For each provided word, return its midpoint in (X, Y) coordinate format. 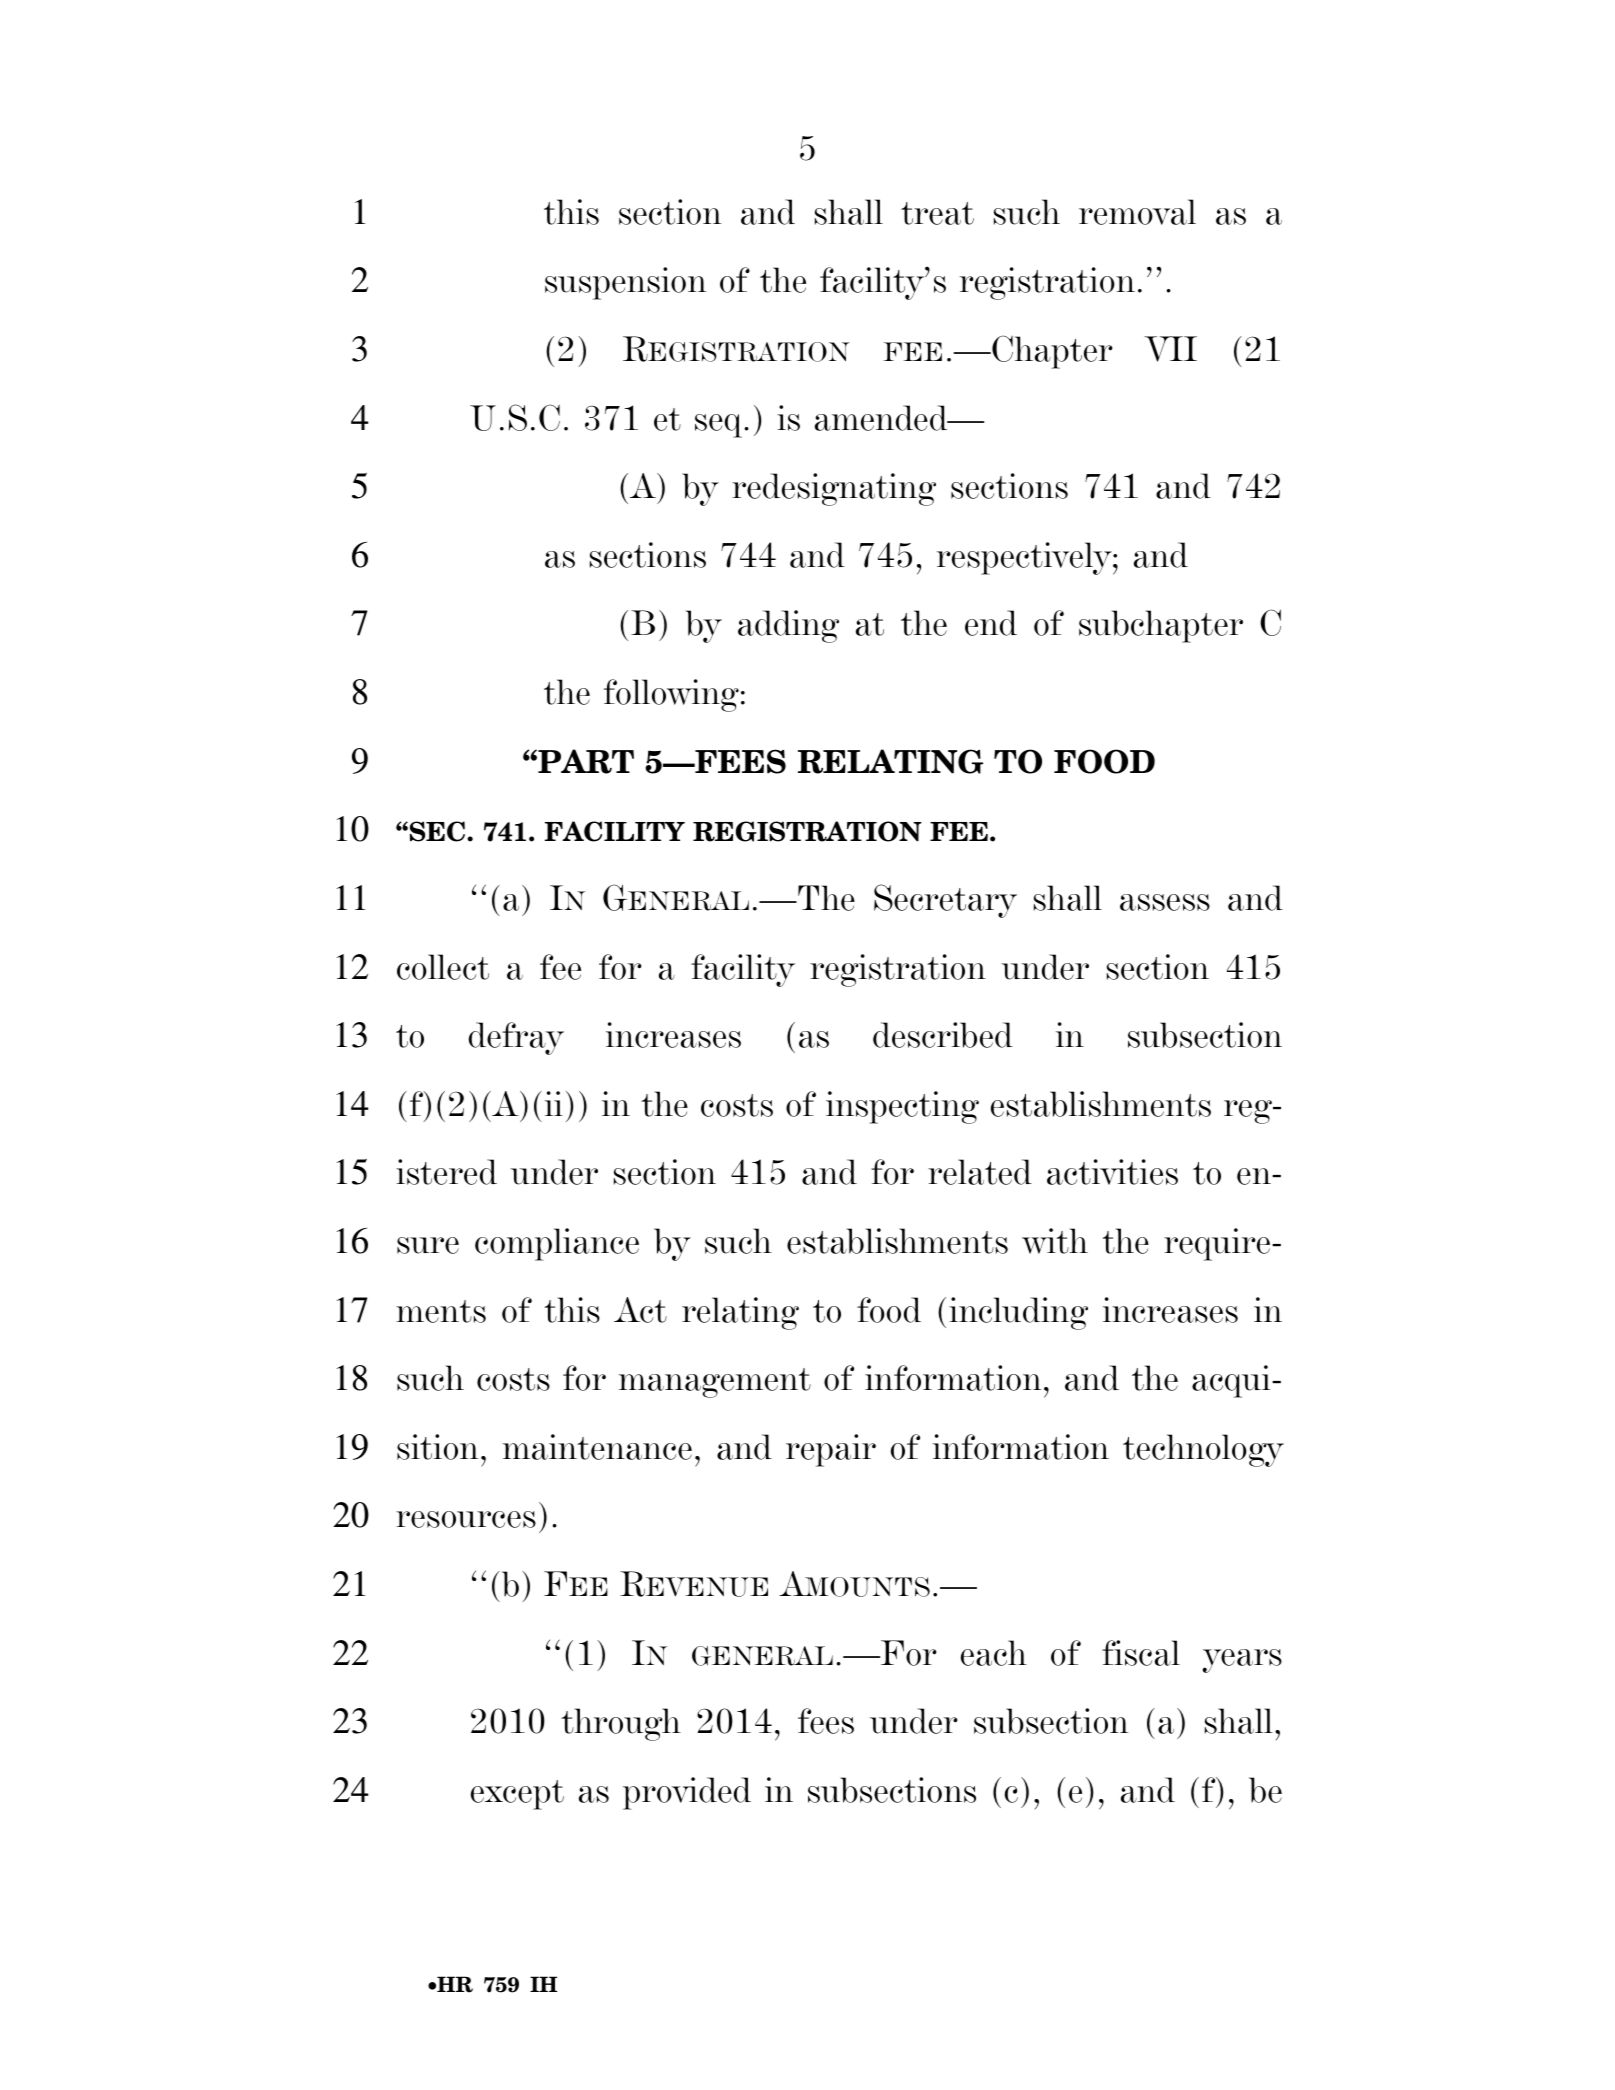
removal (1137, 212)
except (517, 1795)
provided (687, 1793)
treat (937, 213)
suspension (625, 283)
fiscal (1141, 1653)
